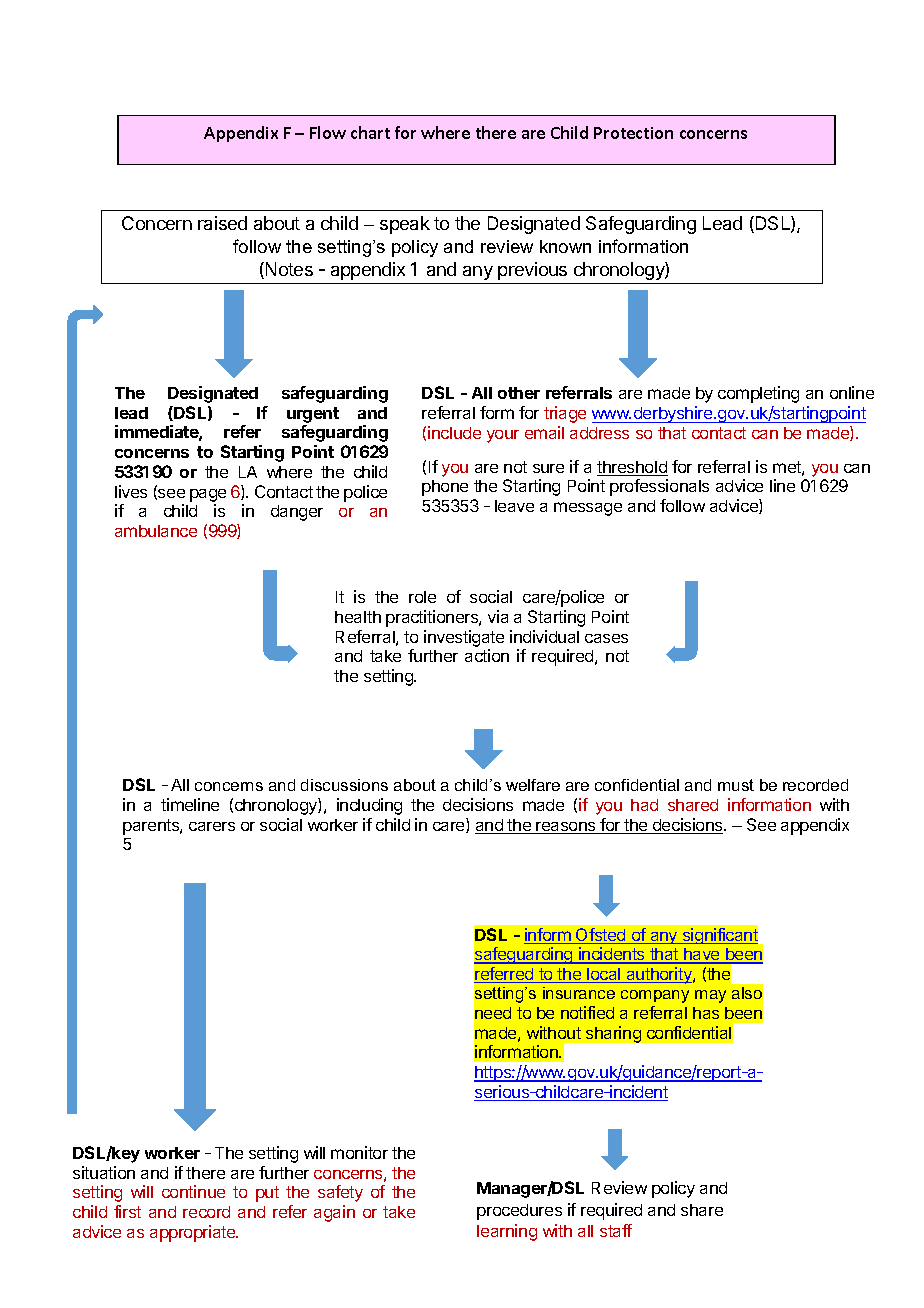 The image size is (924, 1308). Describe the element at coordinates (313, 415) in the image. I see `urgent` at that location.
